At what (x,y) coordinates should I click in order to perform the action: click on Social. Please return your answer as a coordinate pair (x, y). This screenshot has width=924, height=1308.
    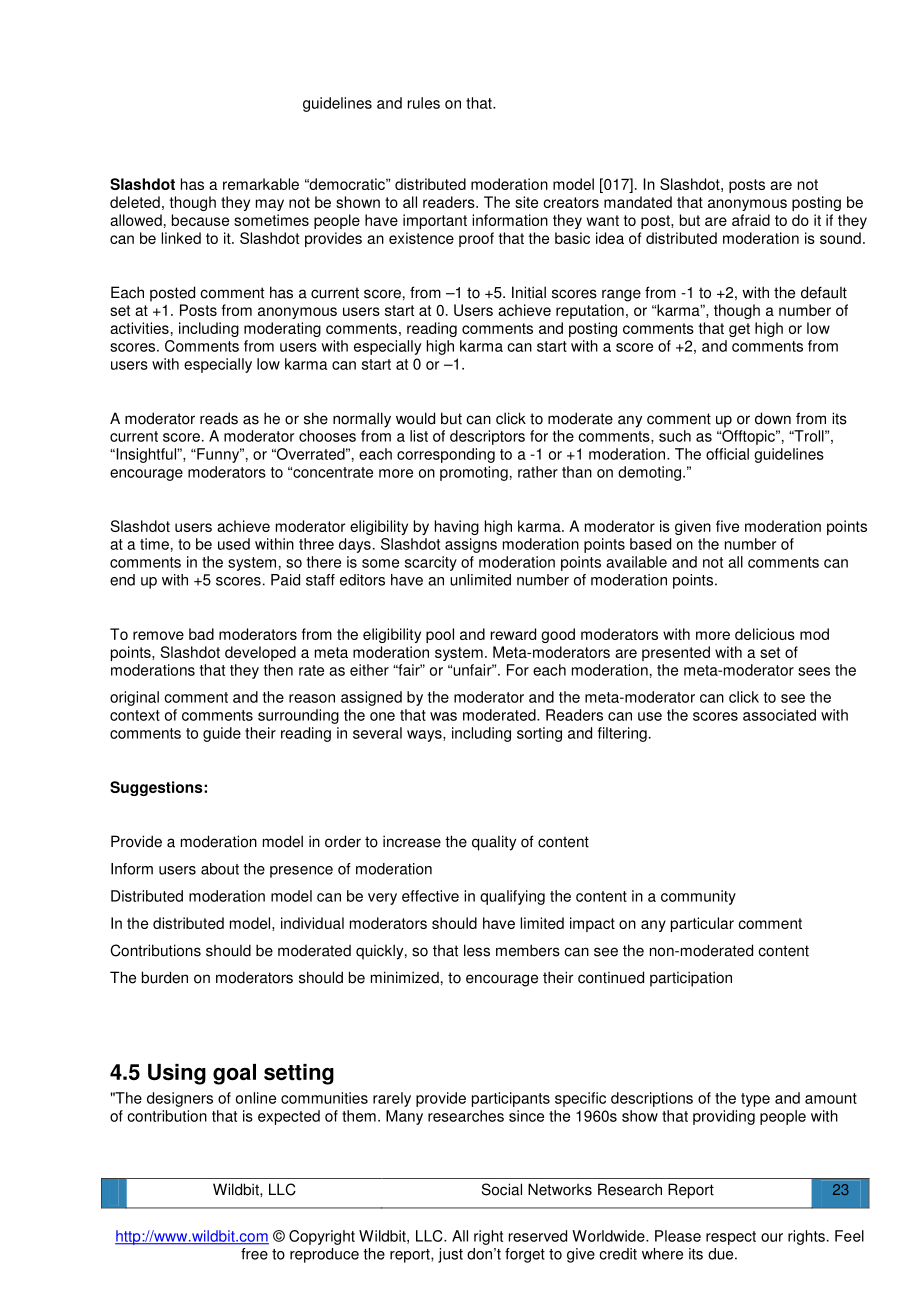
    Looking at the image, I should click on (502, 1189).
